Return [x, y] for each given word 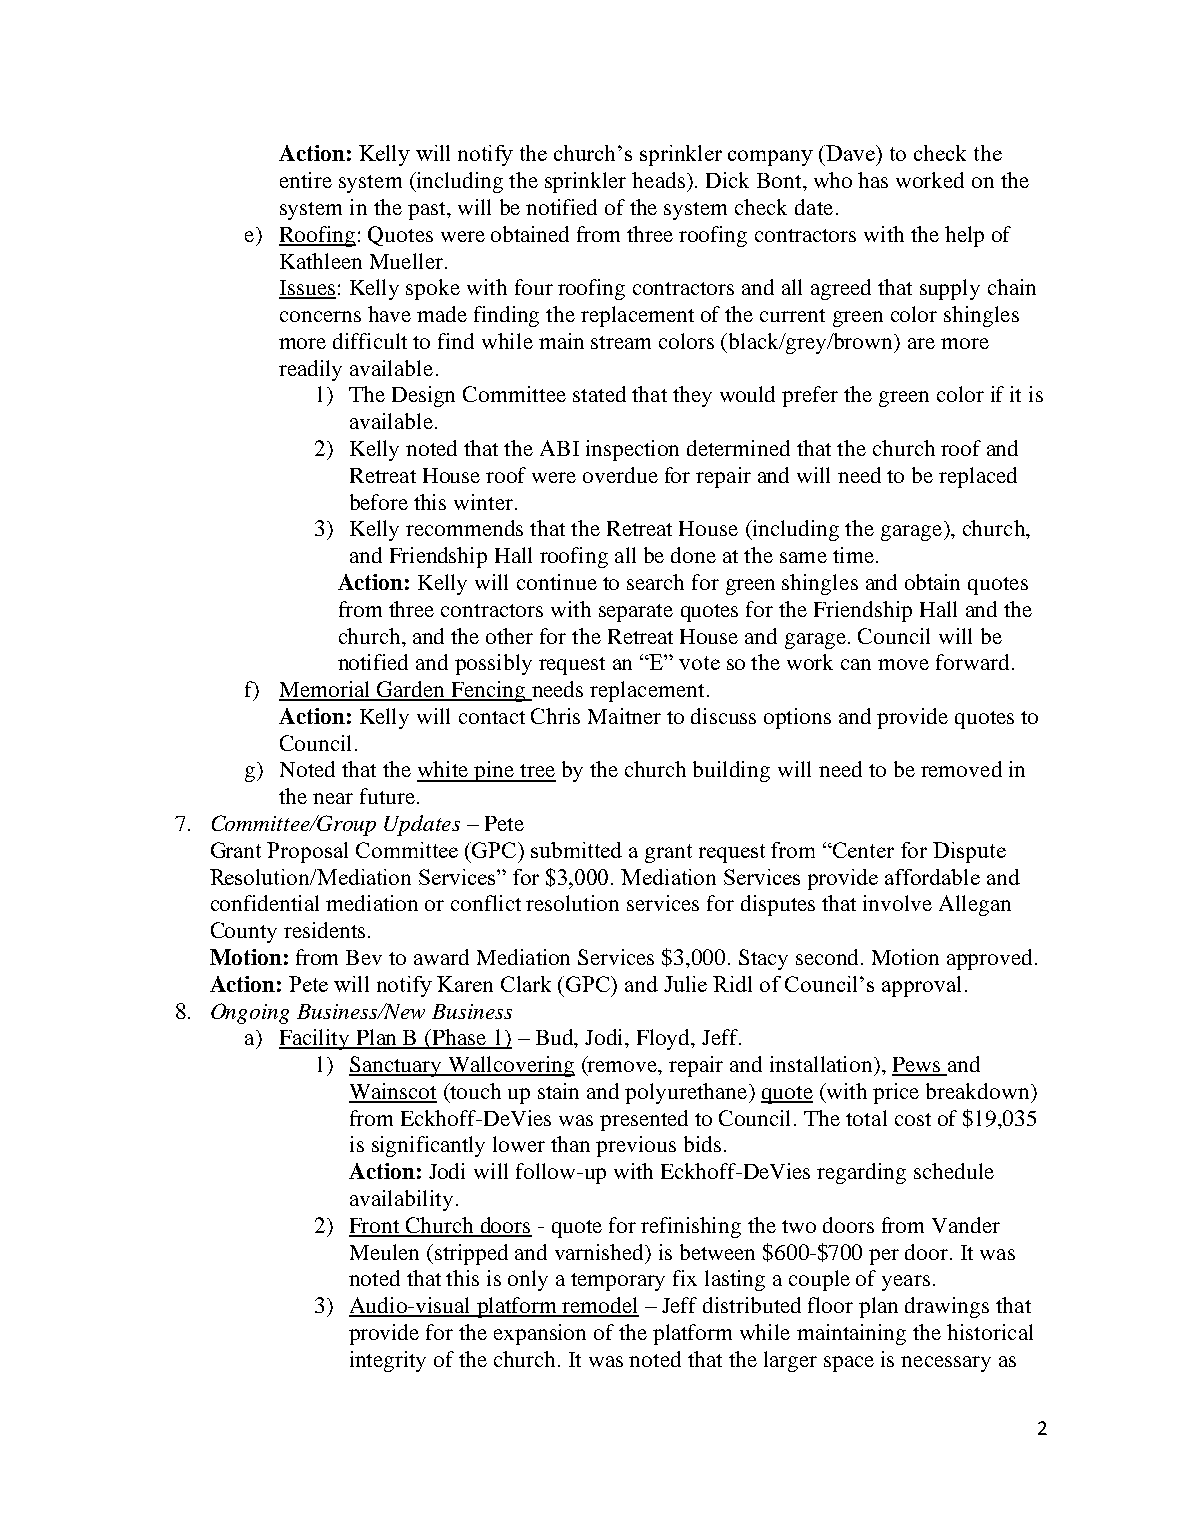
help [964, 236]
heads [658, 180]
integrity [388, 1361]
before [379, 502]
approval [921, 986]
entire [306, 180]
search [655, 582]
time [853, 555]
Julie [685, 984]
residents [324, 930]
